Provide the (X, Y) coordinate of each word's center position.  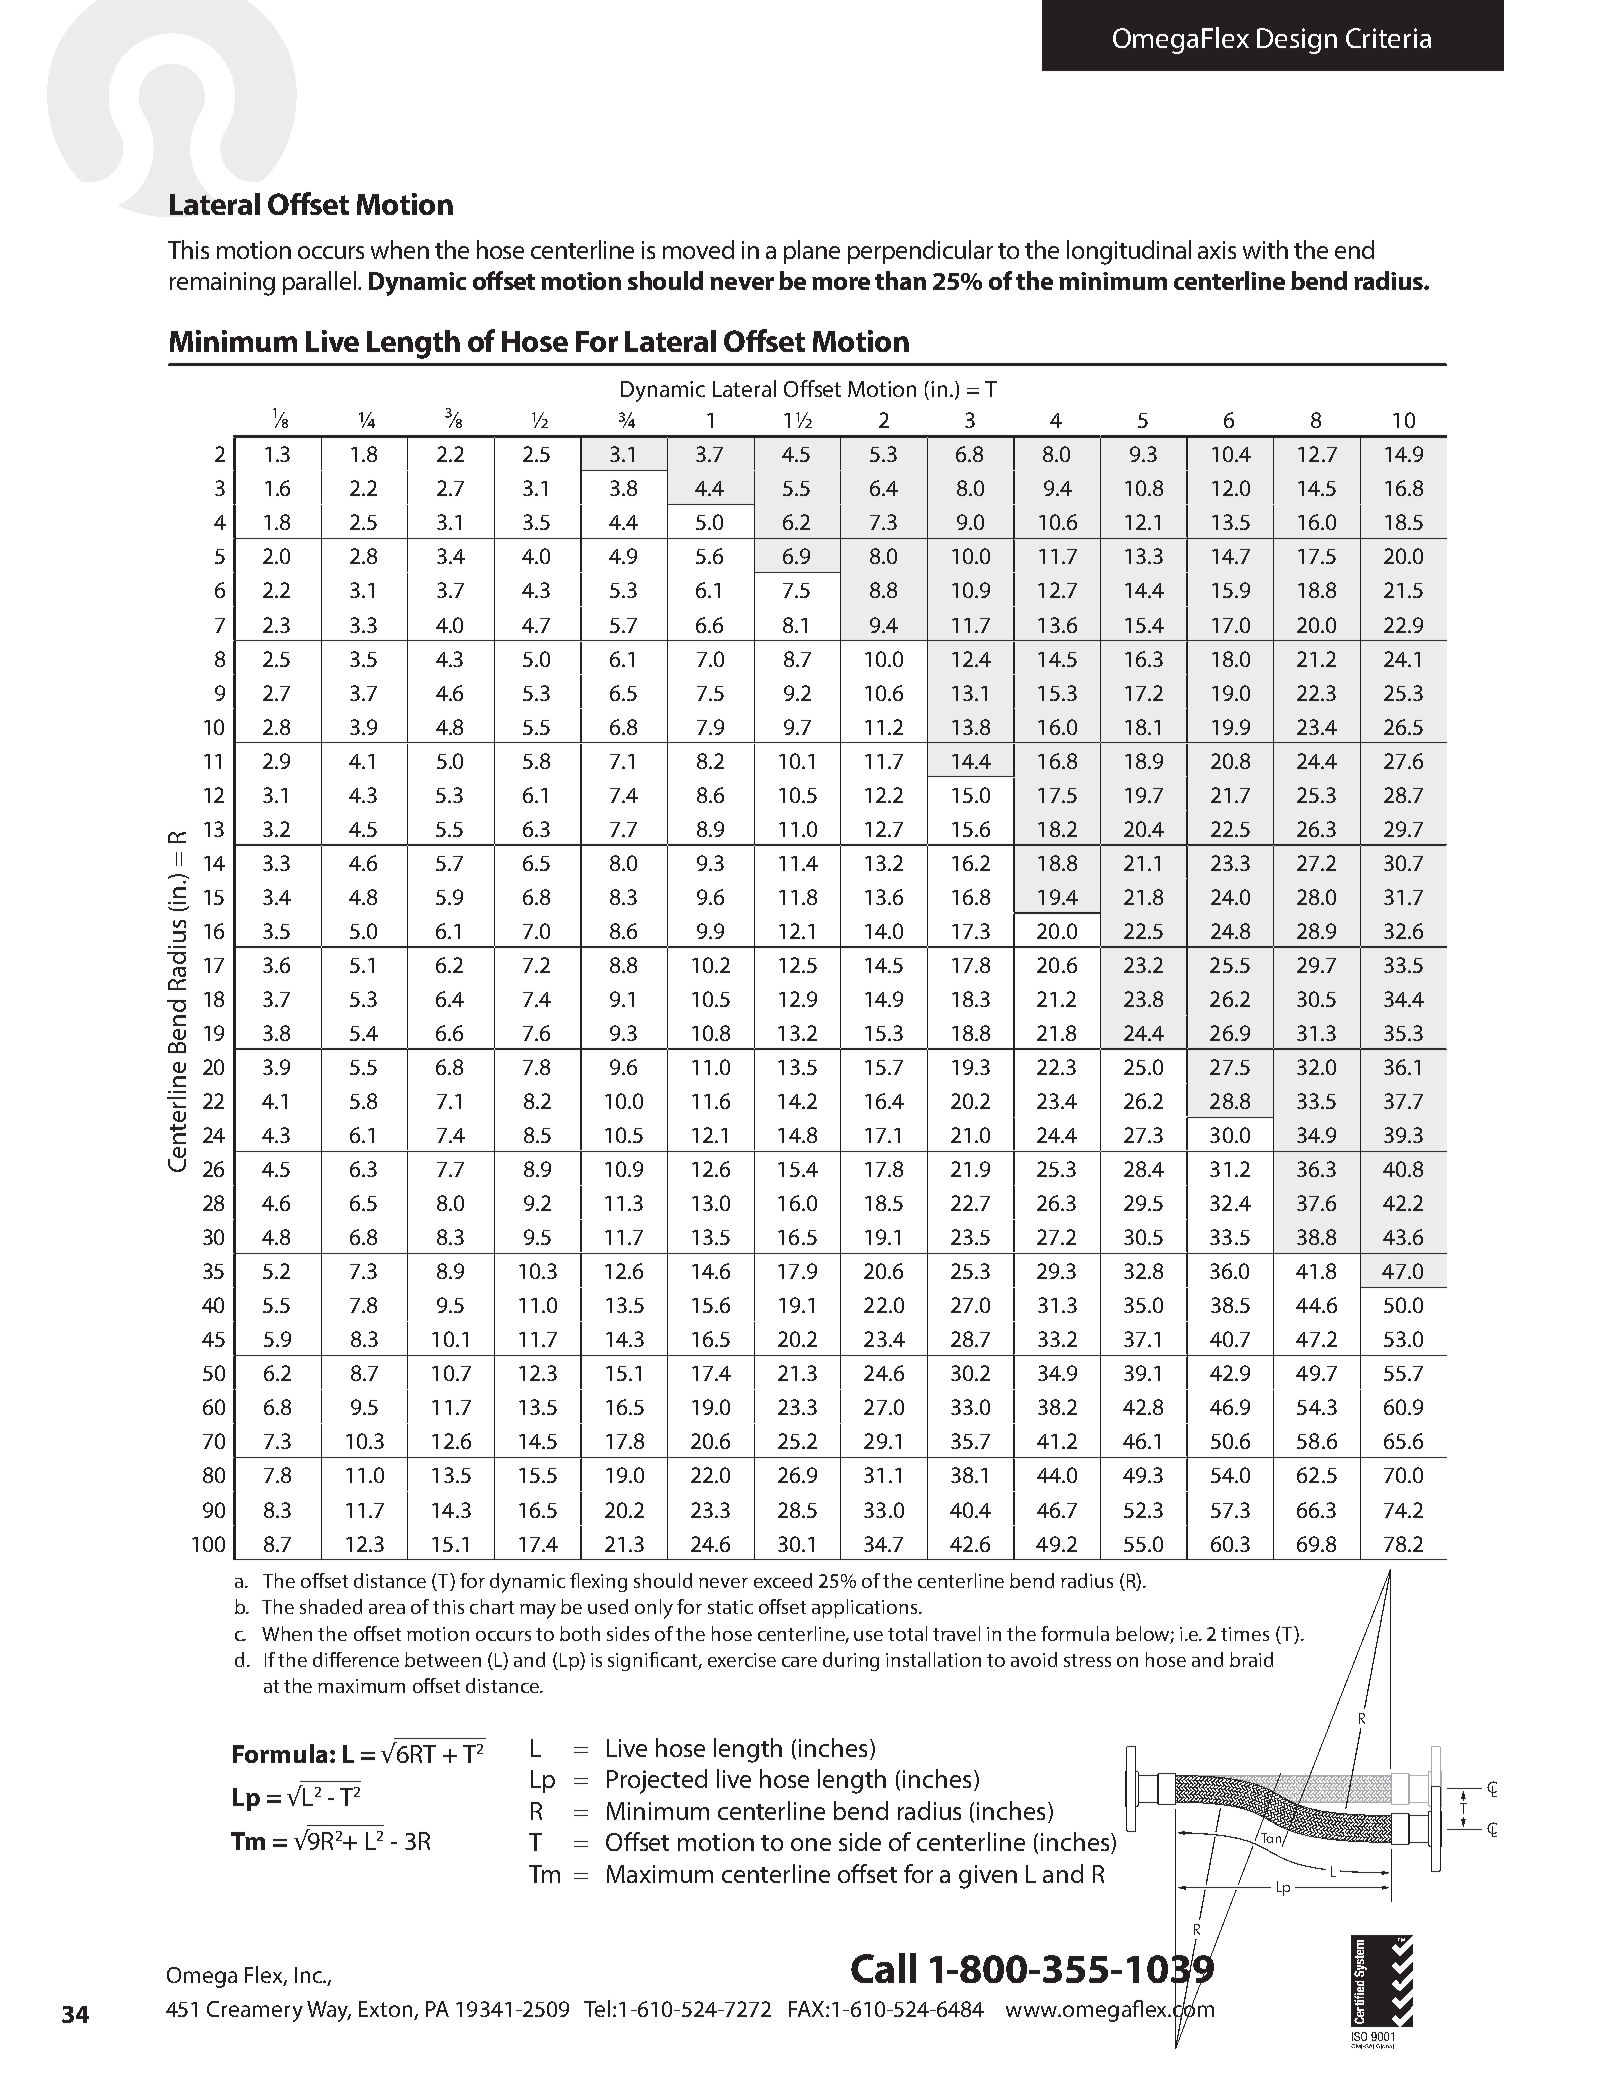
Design (1297, 41)
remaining (222, 284)
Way (329, 2011)
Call (883, 1968)
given (988, 1877)
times (1245, 1634)
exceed (783, 1580)
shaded (331, 1606)
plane (812, 252)
